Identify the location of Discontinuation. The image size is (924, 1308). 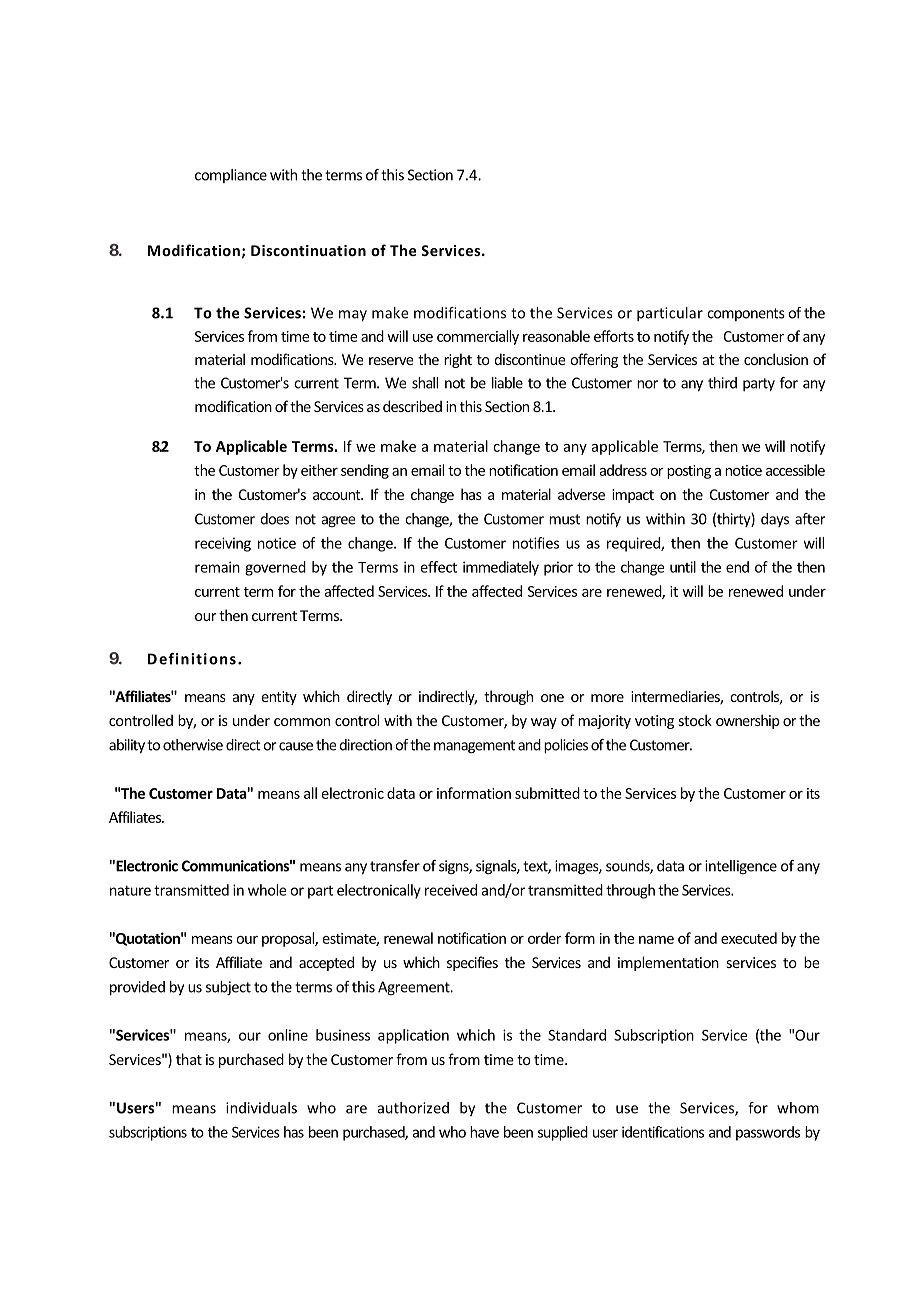
(308, 250).
